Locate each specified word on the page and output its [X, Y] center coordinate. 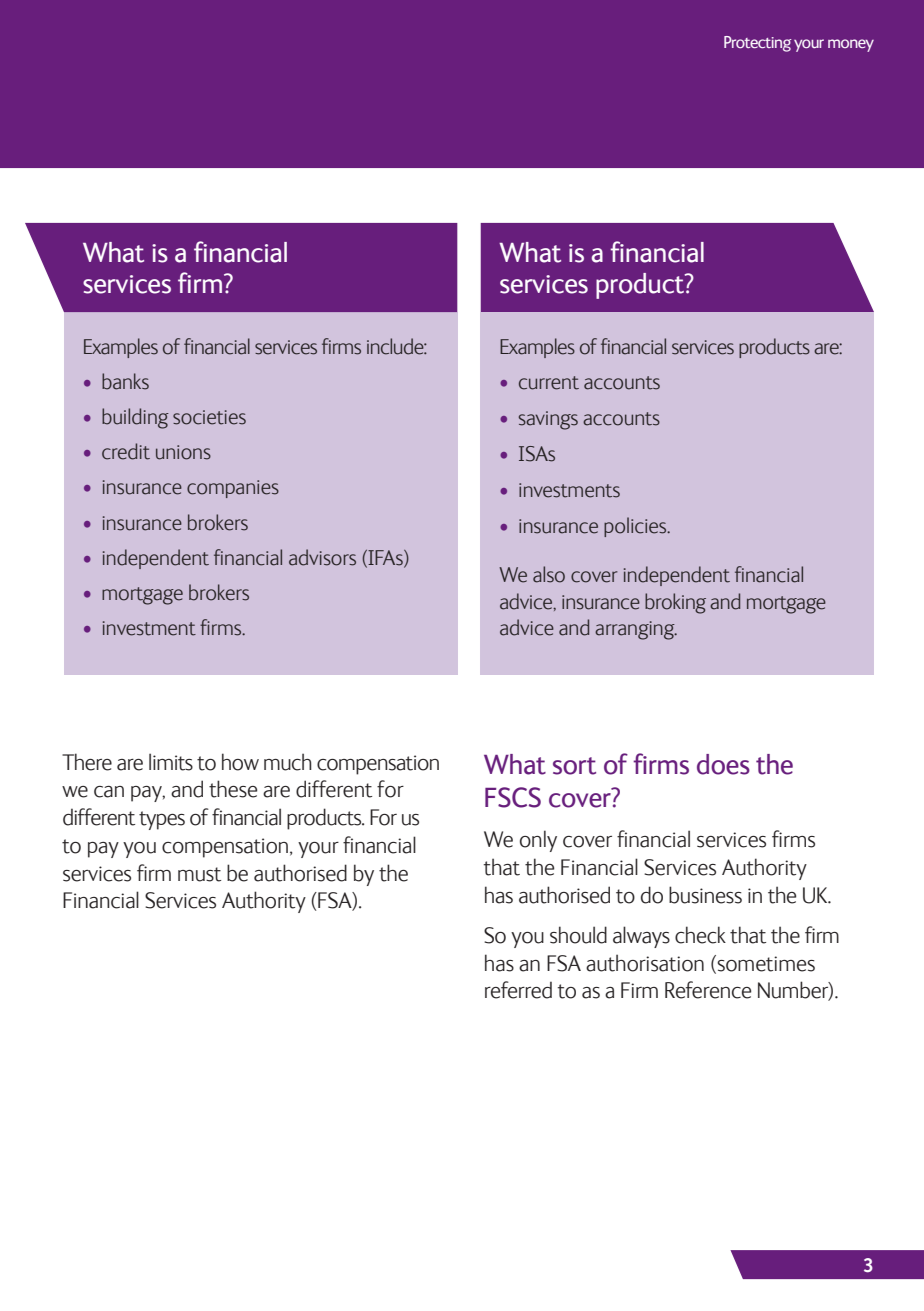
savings [548, 420]
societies [209, 417]
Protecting [757, 44]
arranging [636, 630]
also [549, 574]
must [199, 874]
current [549, 383]
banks [125, 381]
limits [171, 762]
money [851, 45]
